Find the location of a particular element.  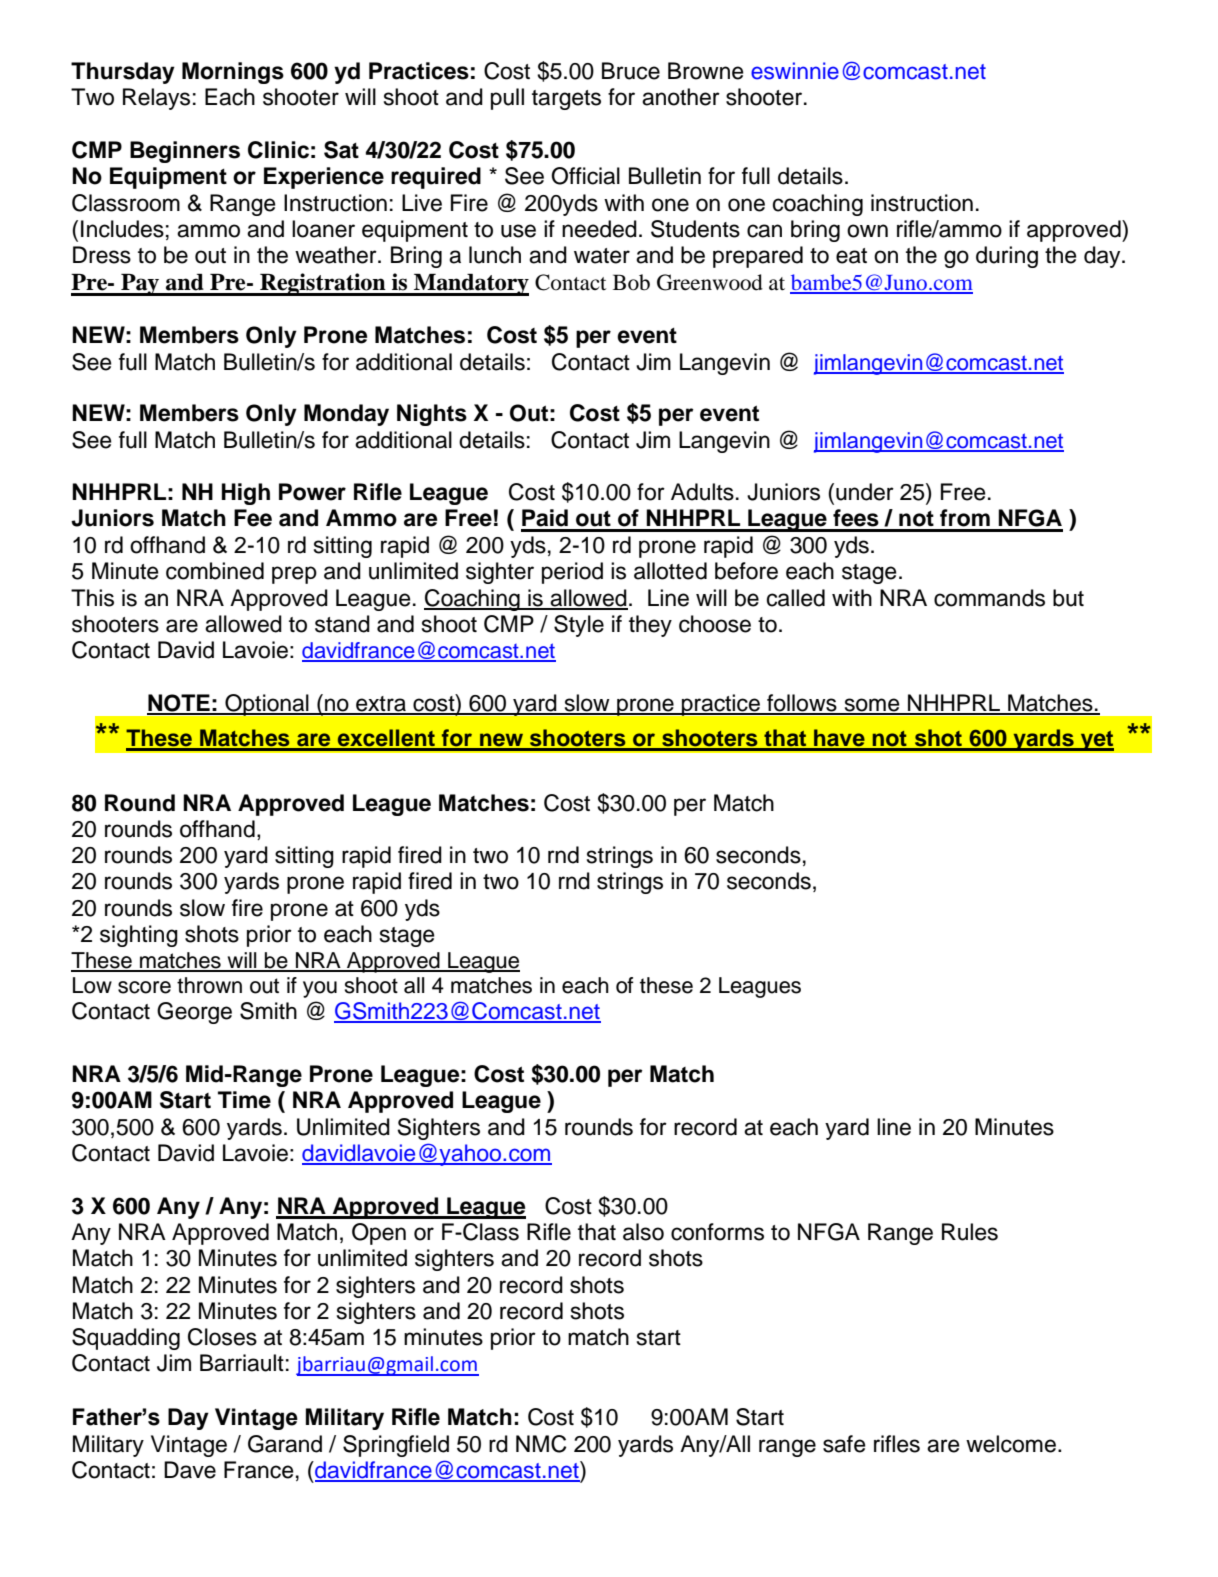

NMC is located at coordinates (541, 1444).
